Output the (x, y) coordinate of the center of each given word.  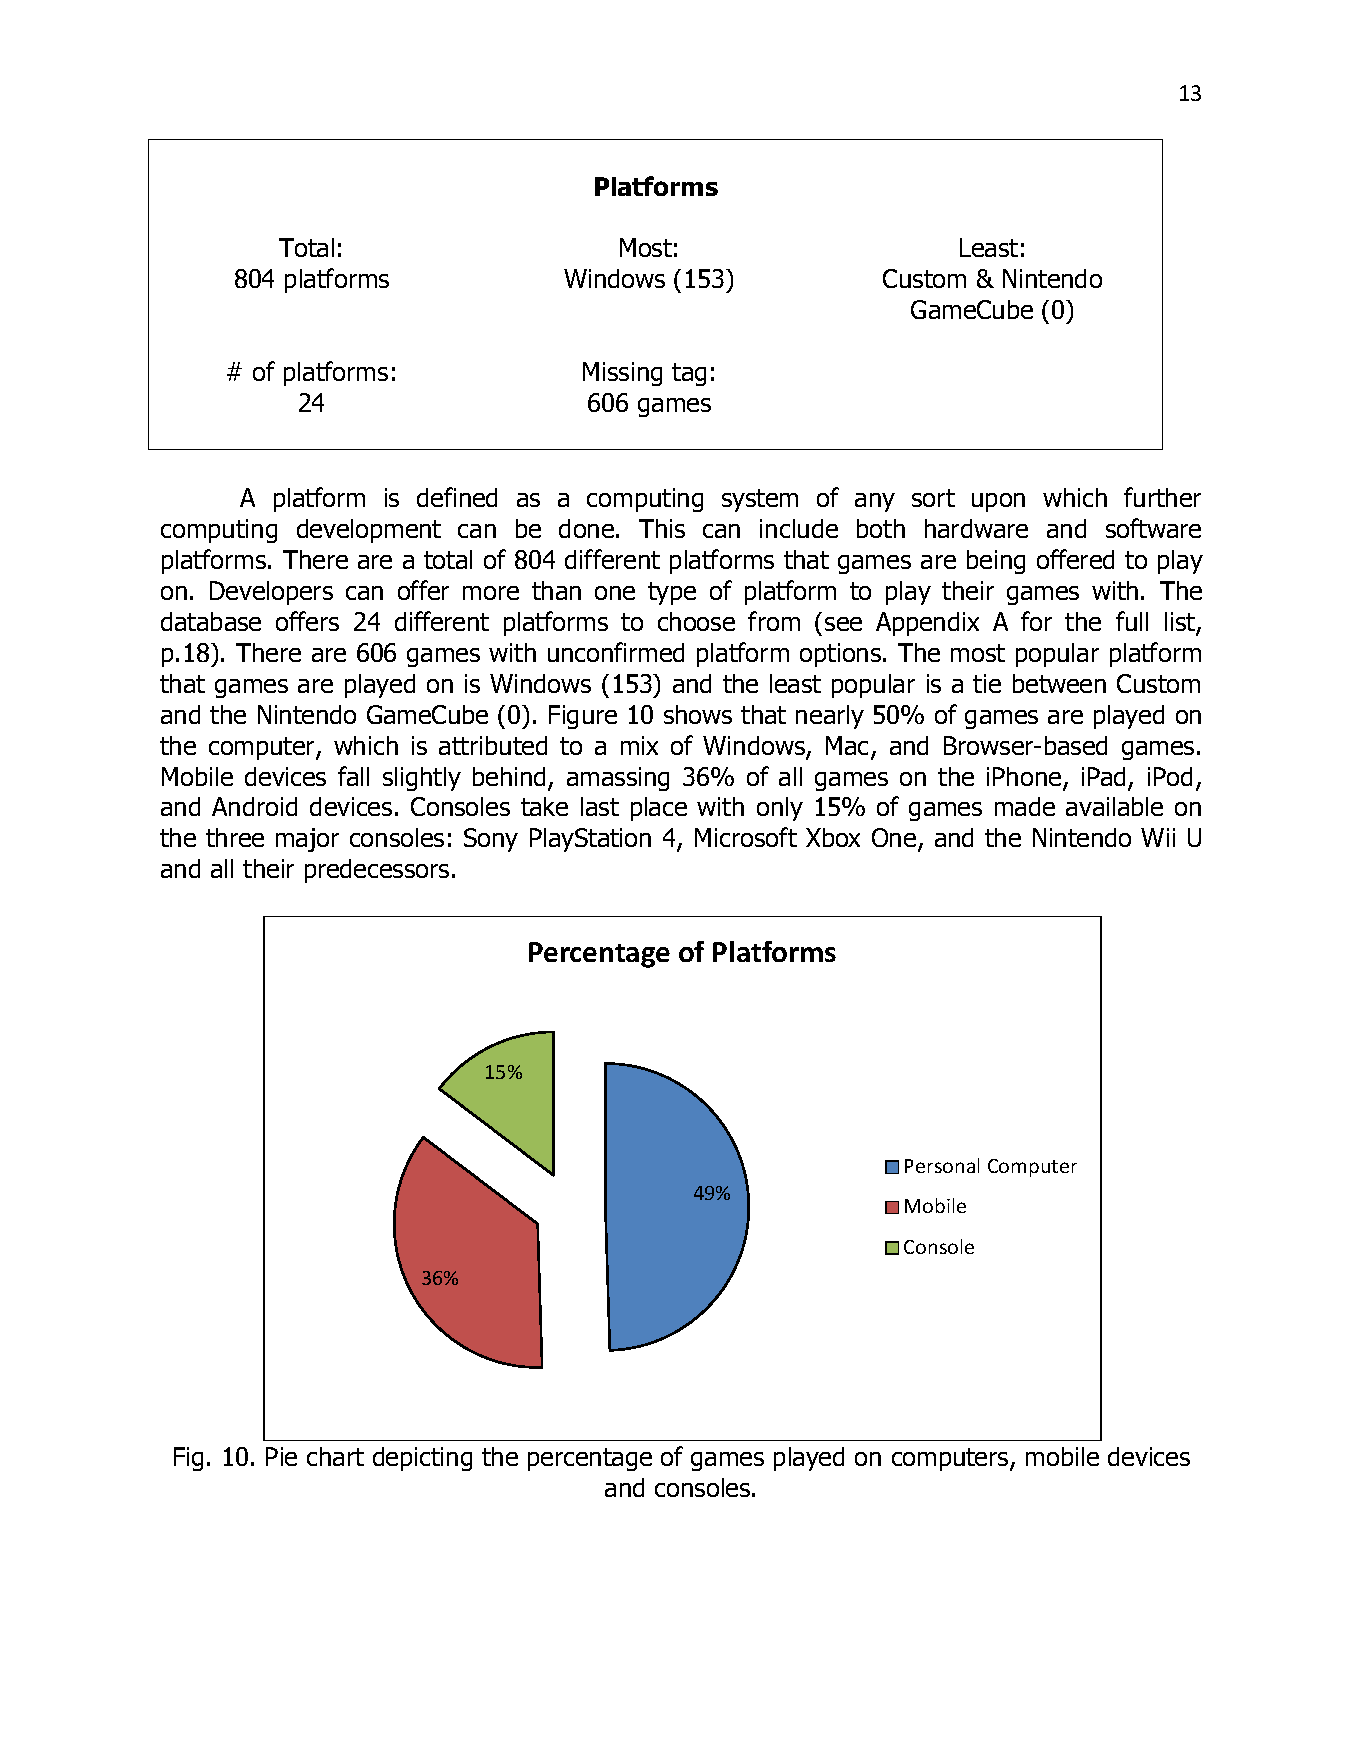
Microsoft (746, 837)
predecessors (377, 871)
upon (998, 502)
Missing (622, 374)
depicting (422, 1459)
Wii (1158, 837)
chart (335, 1456)
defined (457, 497)
